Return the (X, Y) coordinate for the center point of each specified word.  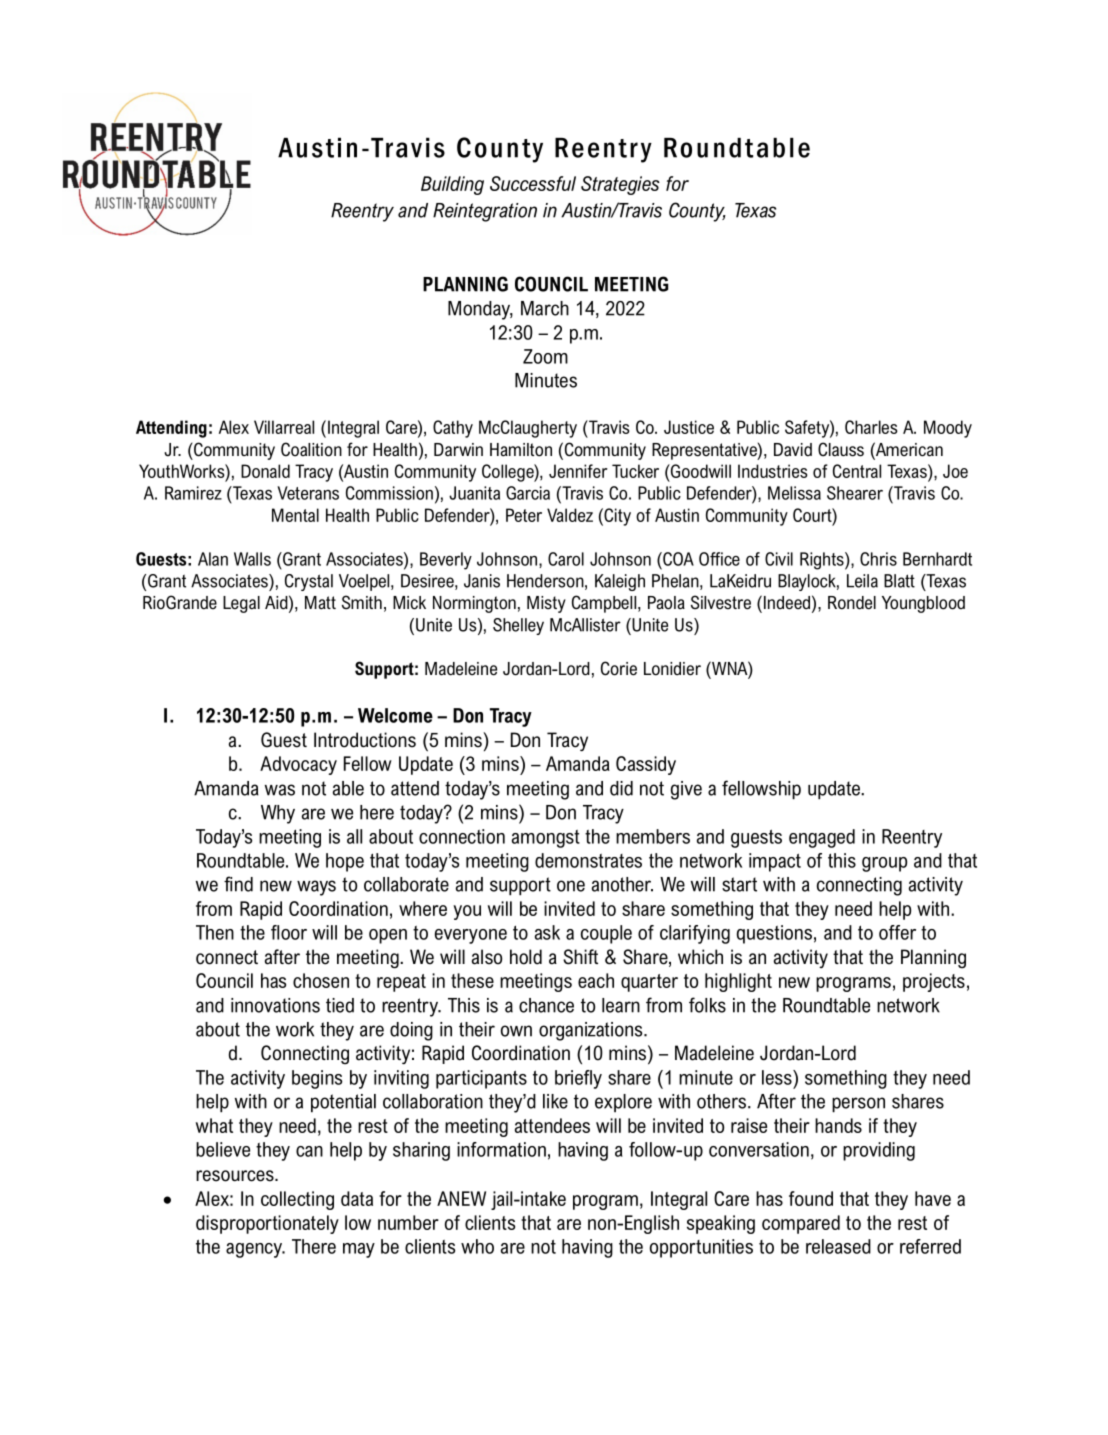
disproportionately (267, 1224)
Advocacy (298, 765)
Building (452, 185)
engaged (822, 838)
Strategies (620, 185)
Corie (619, 668)
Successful (533, 183)
